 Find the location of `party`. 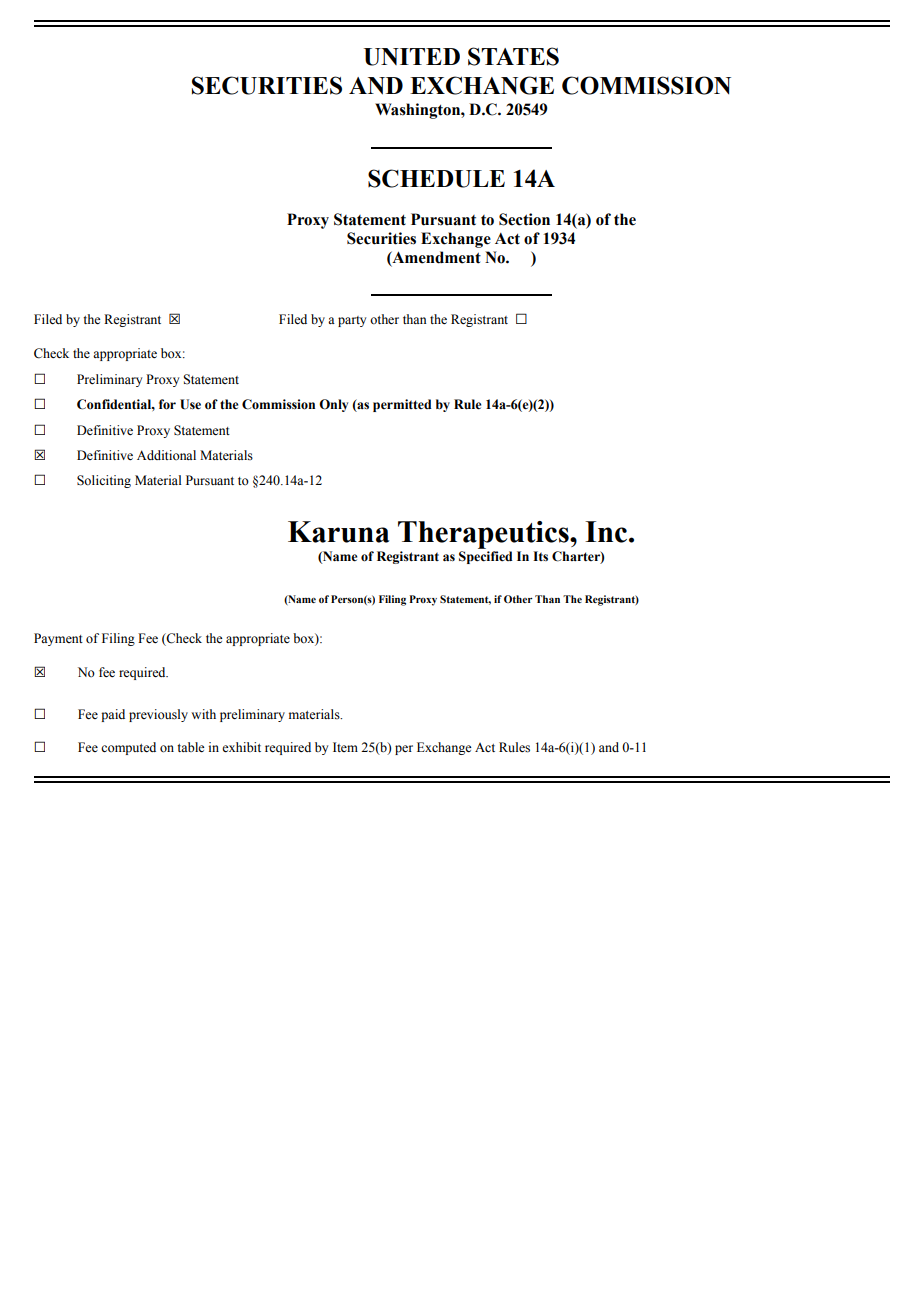

party is located at coordinates (352, 321).
